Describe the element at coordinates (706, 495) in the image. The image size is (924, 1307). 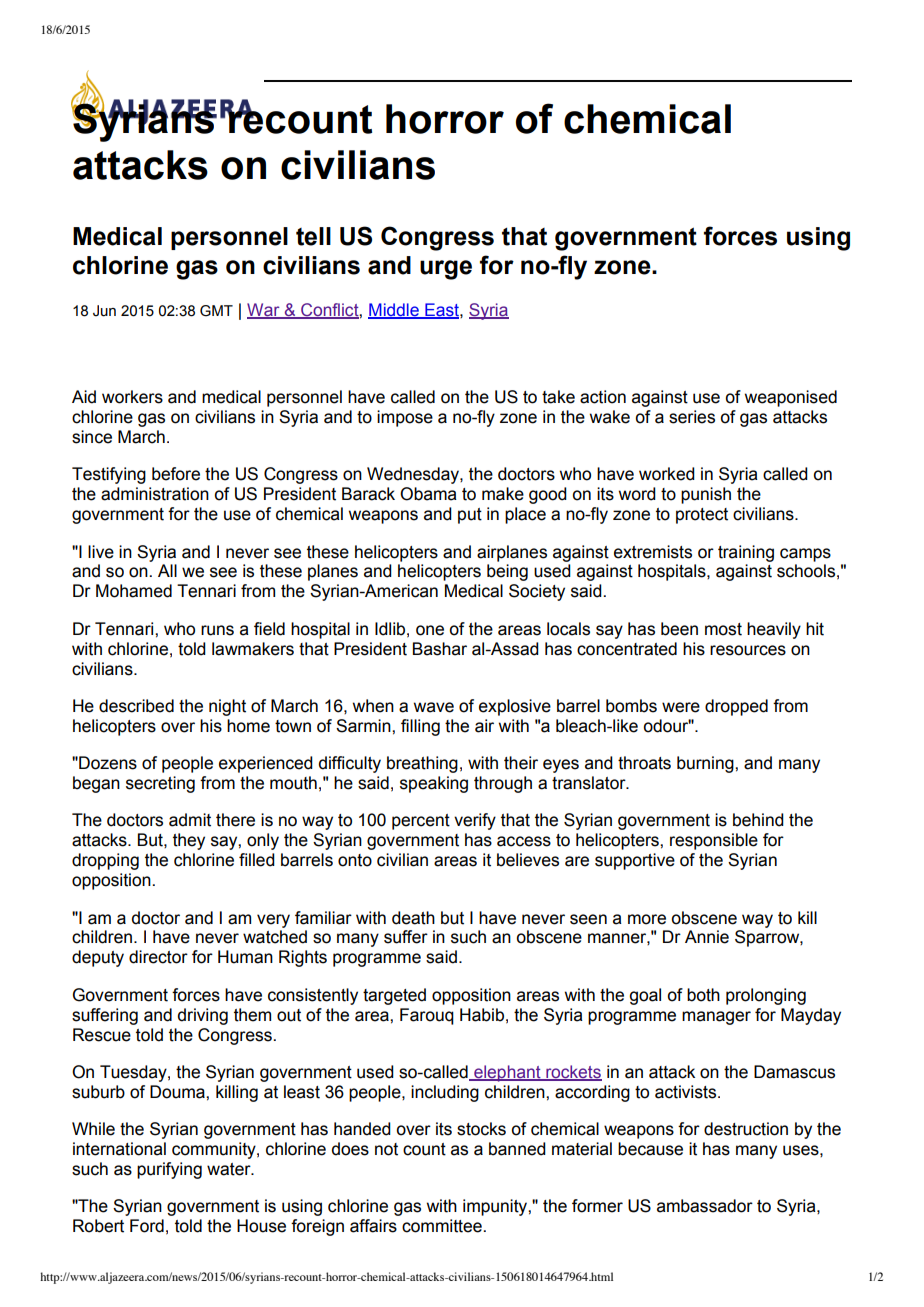
I see `punish` at that location.
